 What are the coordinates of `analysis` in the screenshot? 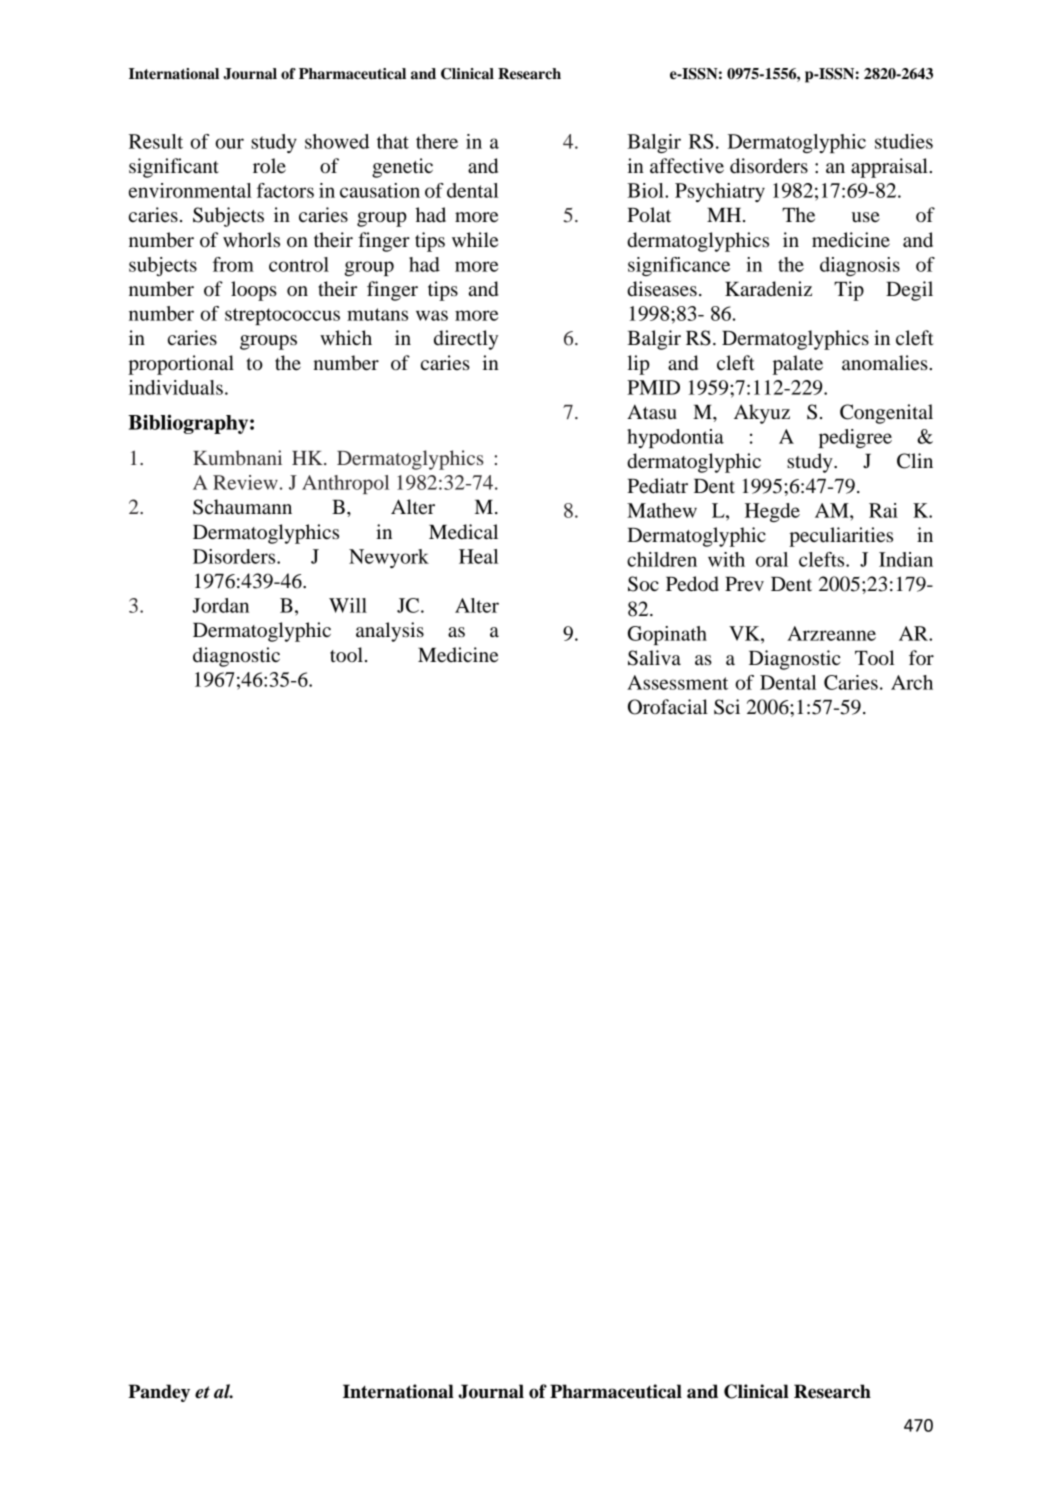 It's located at (390, 632).
